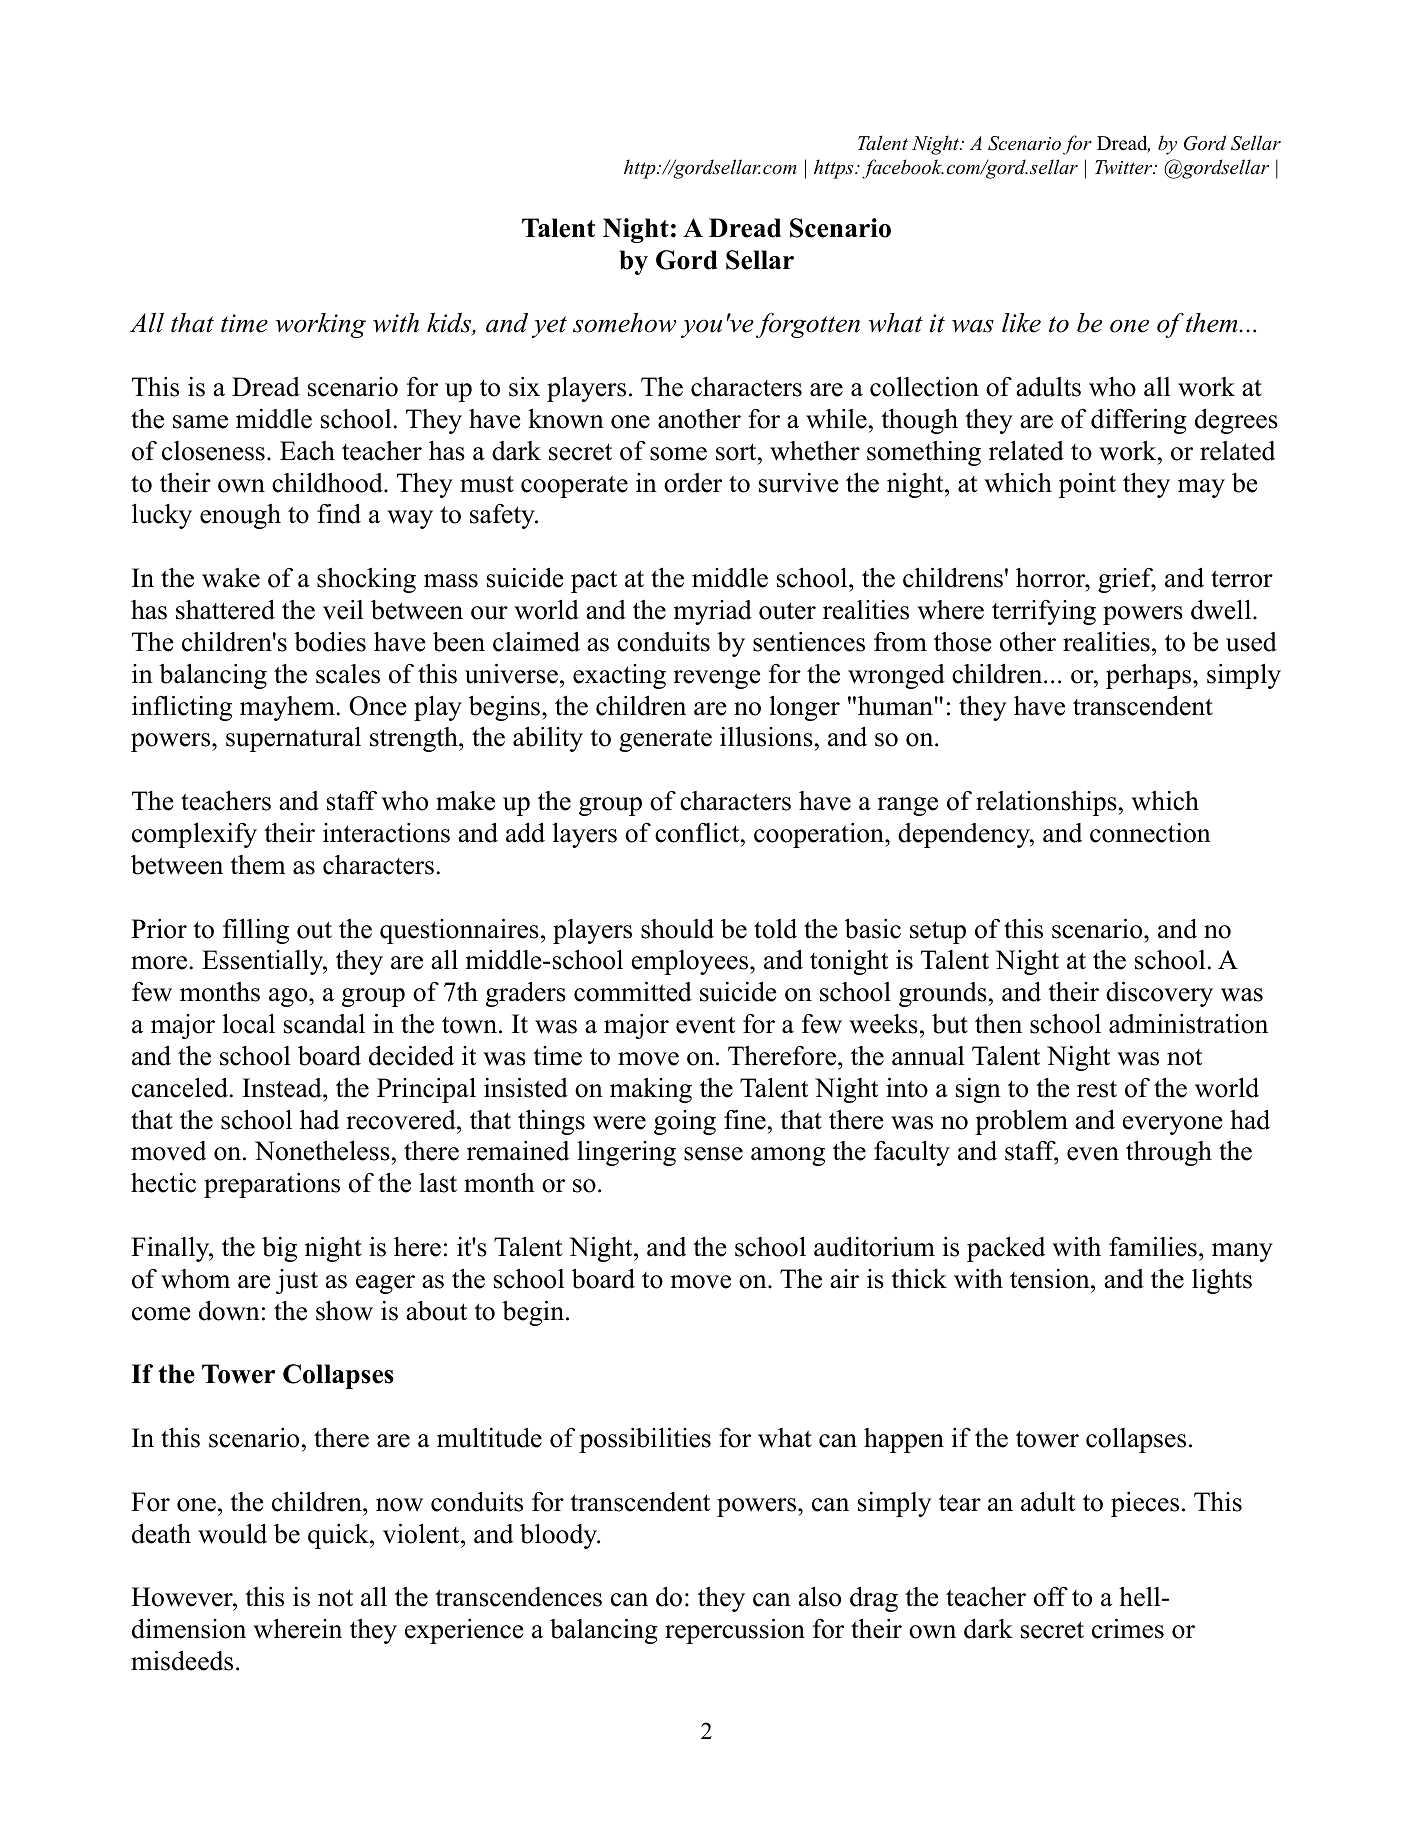  Describe the element at coordinates (735, 1631) in the image. I see `repercussion` at that location.
